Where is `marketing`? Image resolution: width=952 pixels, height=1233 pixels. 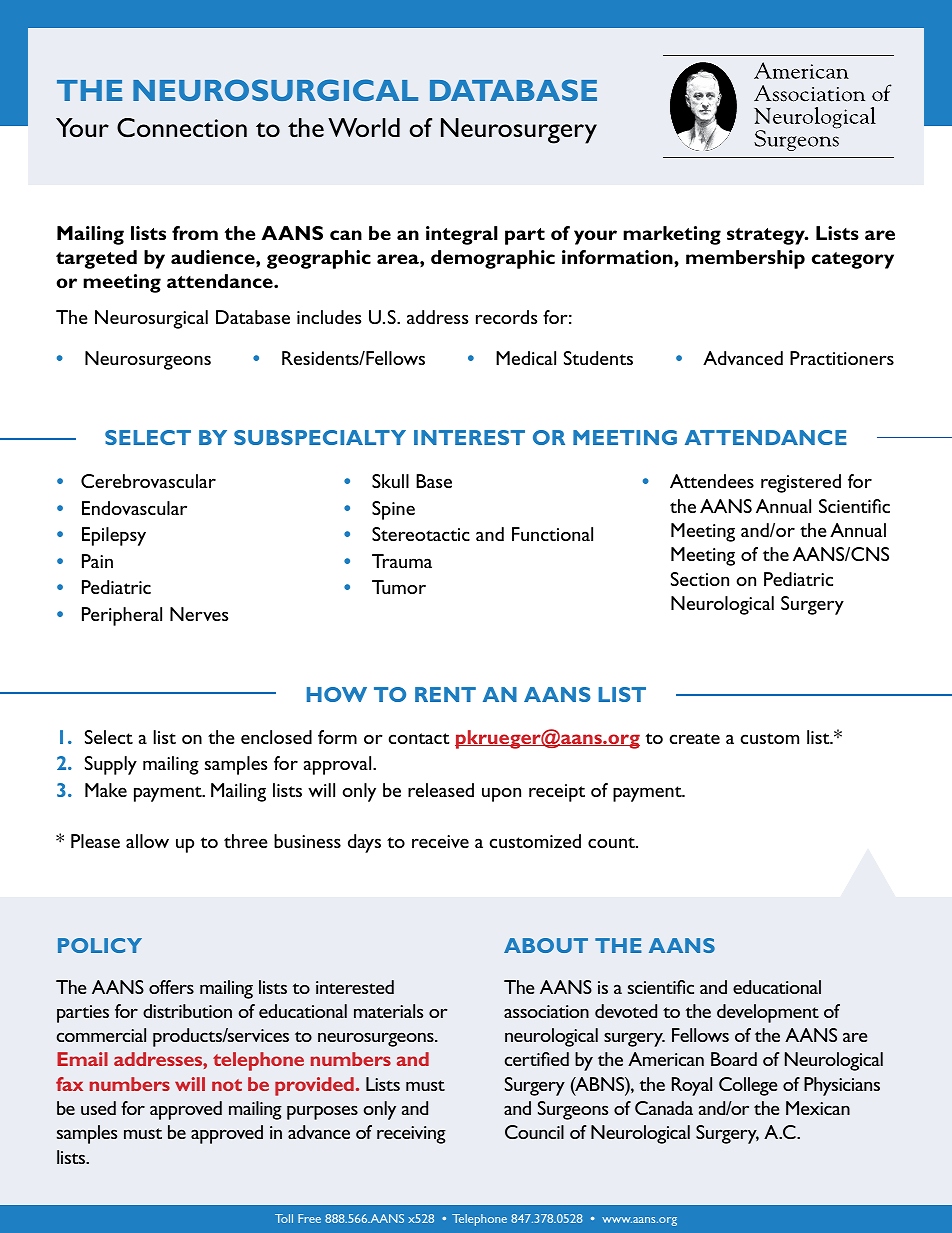
marketing is located at coordinates (672, 235).
